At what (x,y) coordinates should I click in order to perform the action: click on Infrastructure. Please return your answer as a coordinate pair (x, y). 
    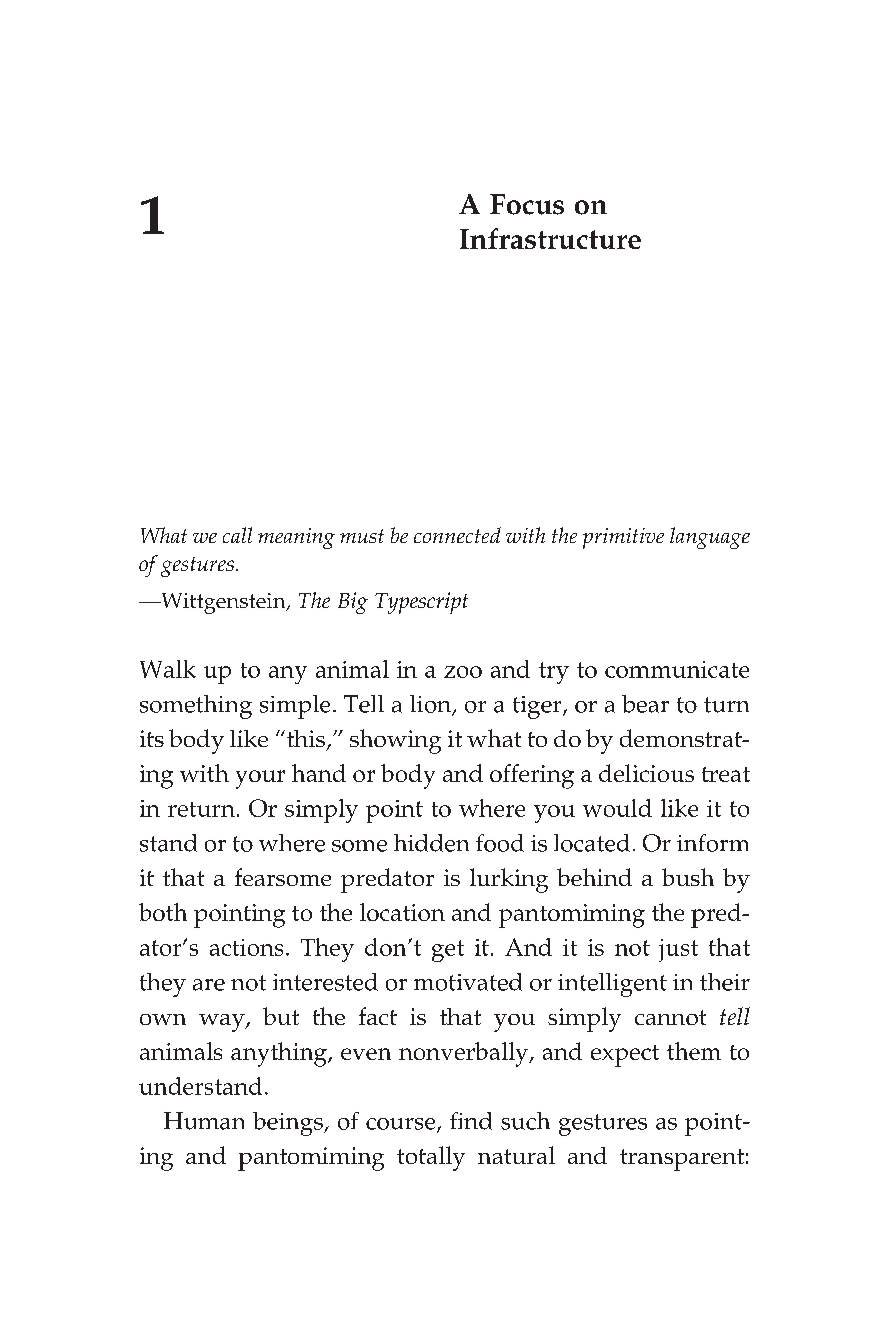
    Looking at the image, I should click on (550, 238).
